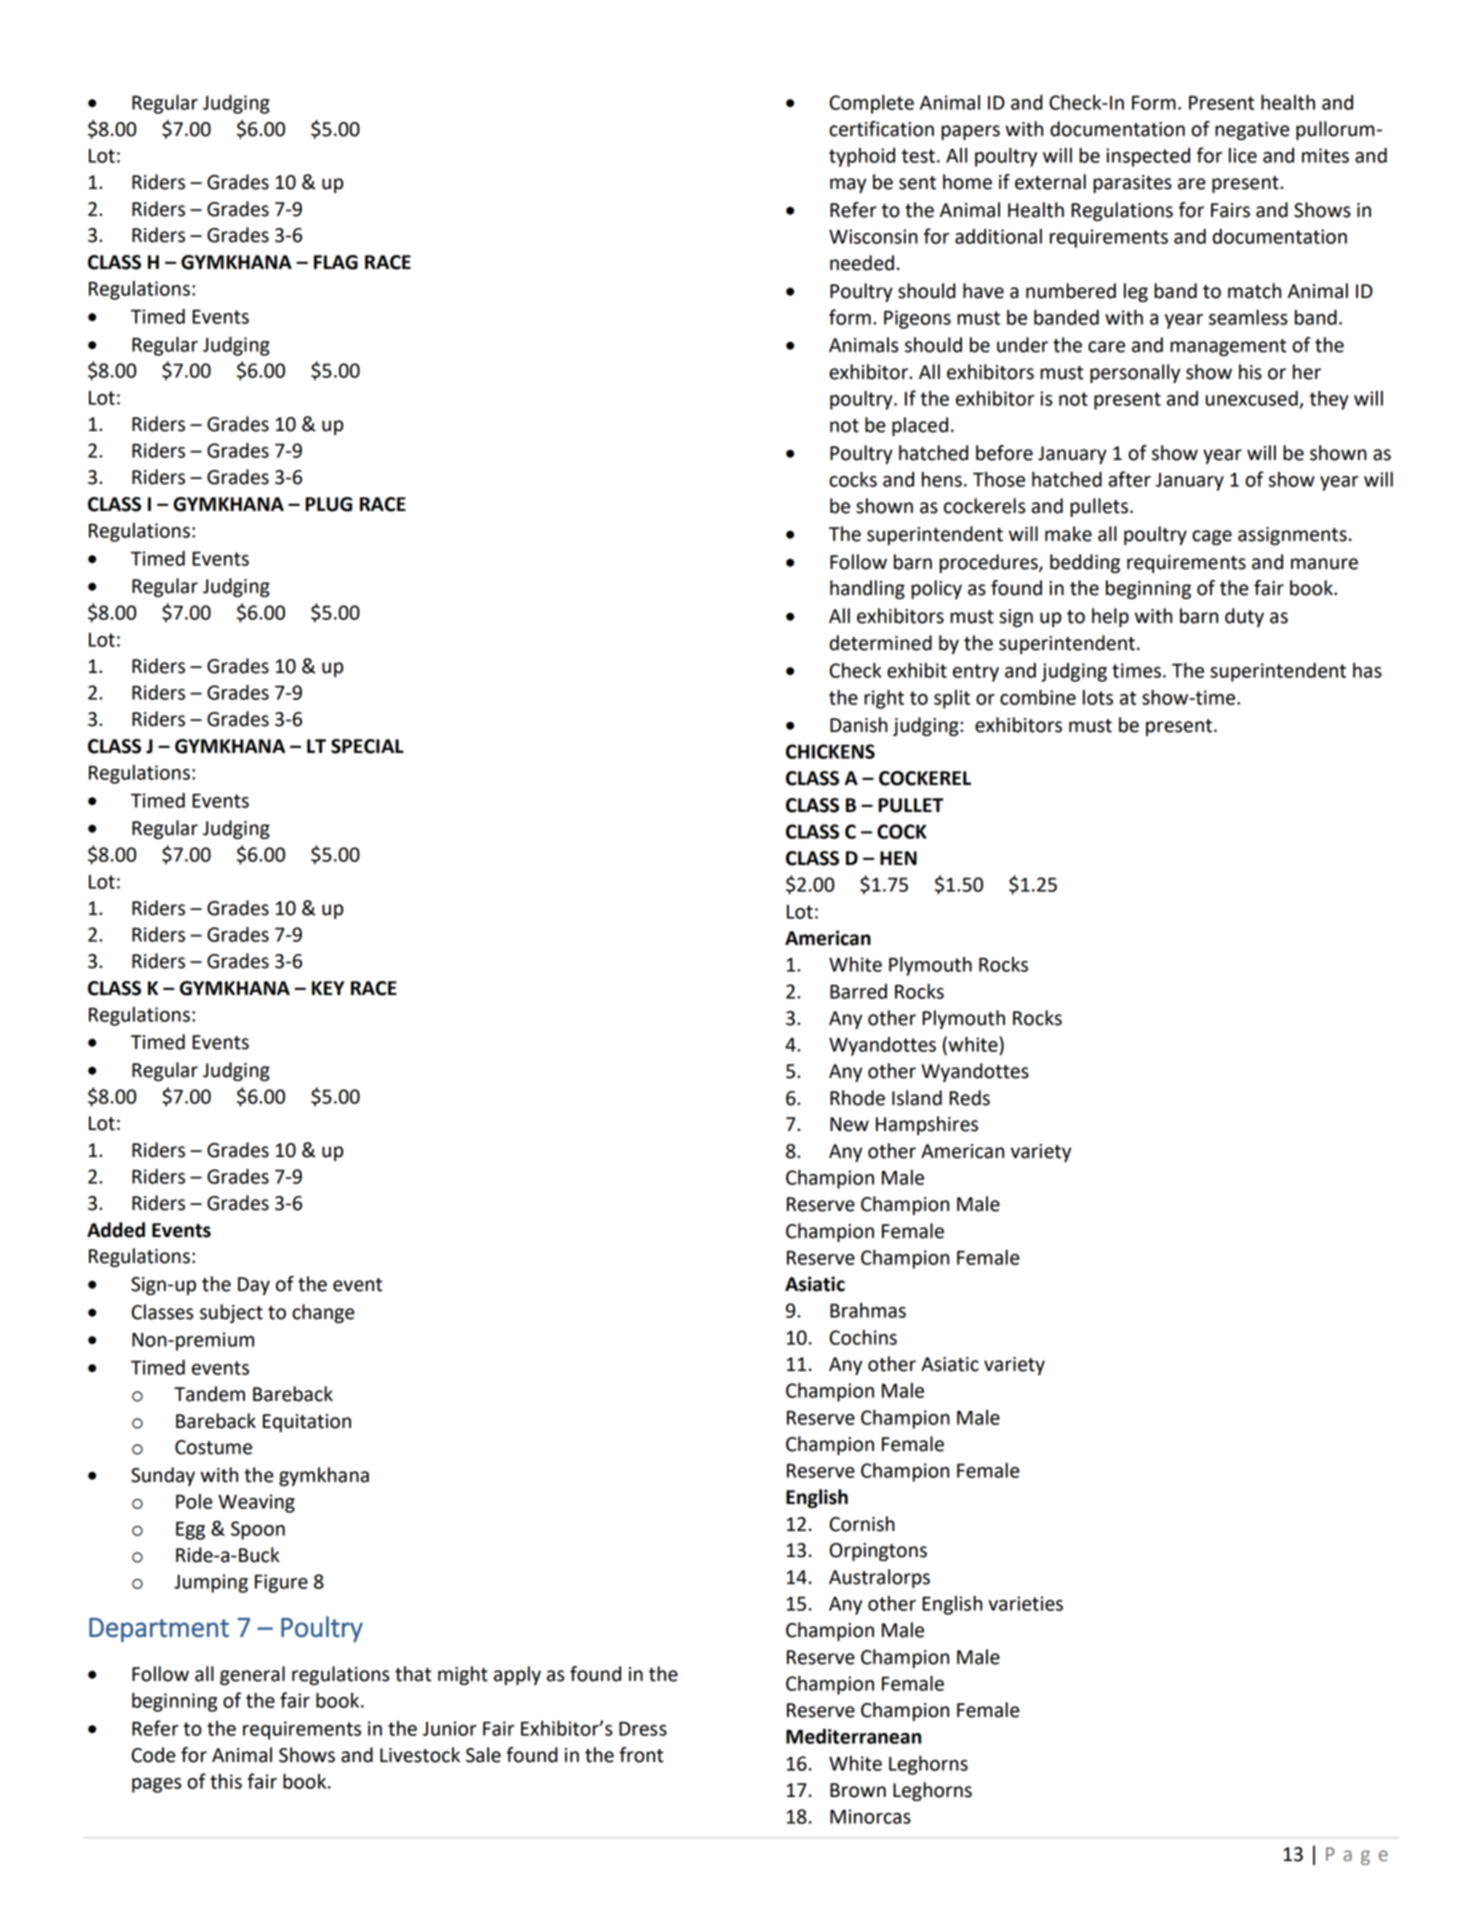 This page has width=1483, height=1919. I want to click on New, so click(849, 1124).
